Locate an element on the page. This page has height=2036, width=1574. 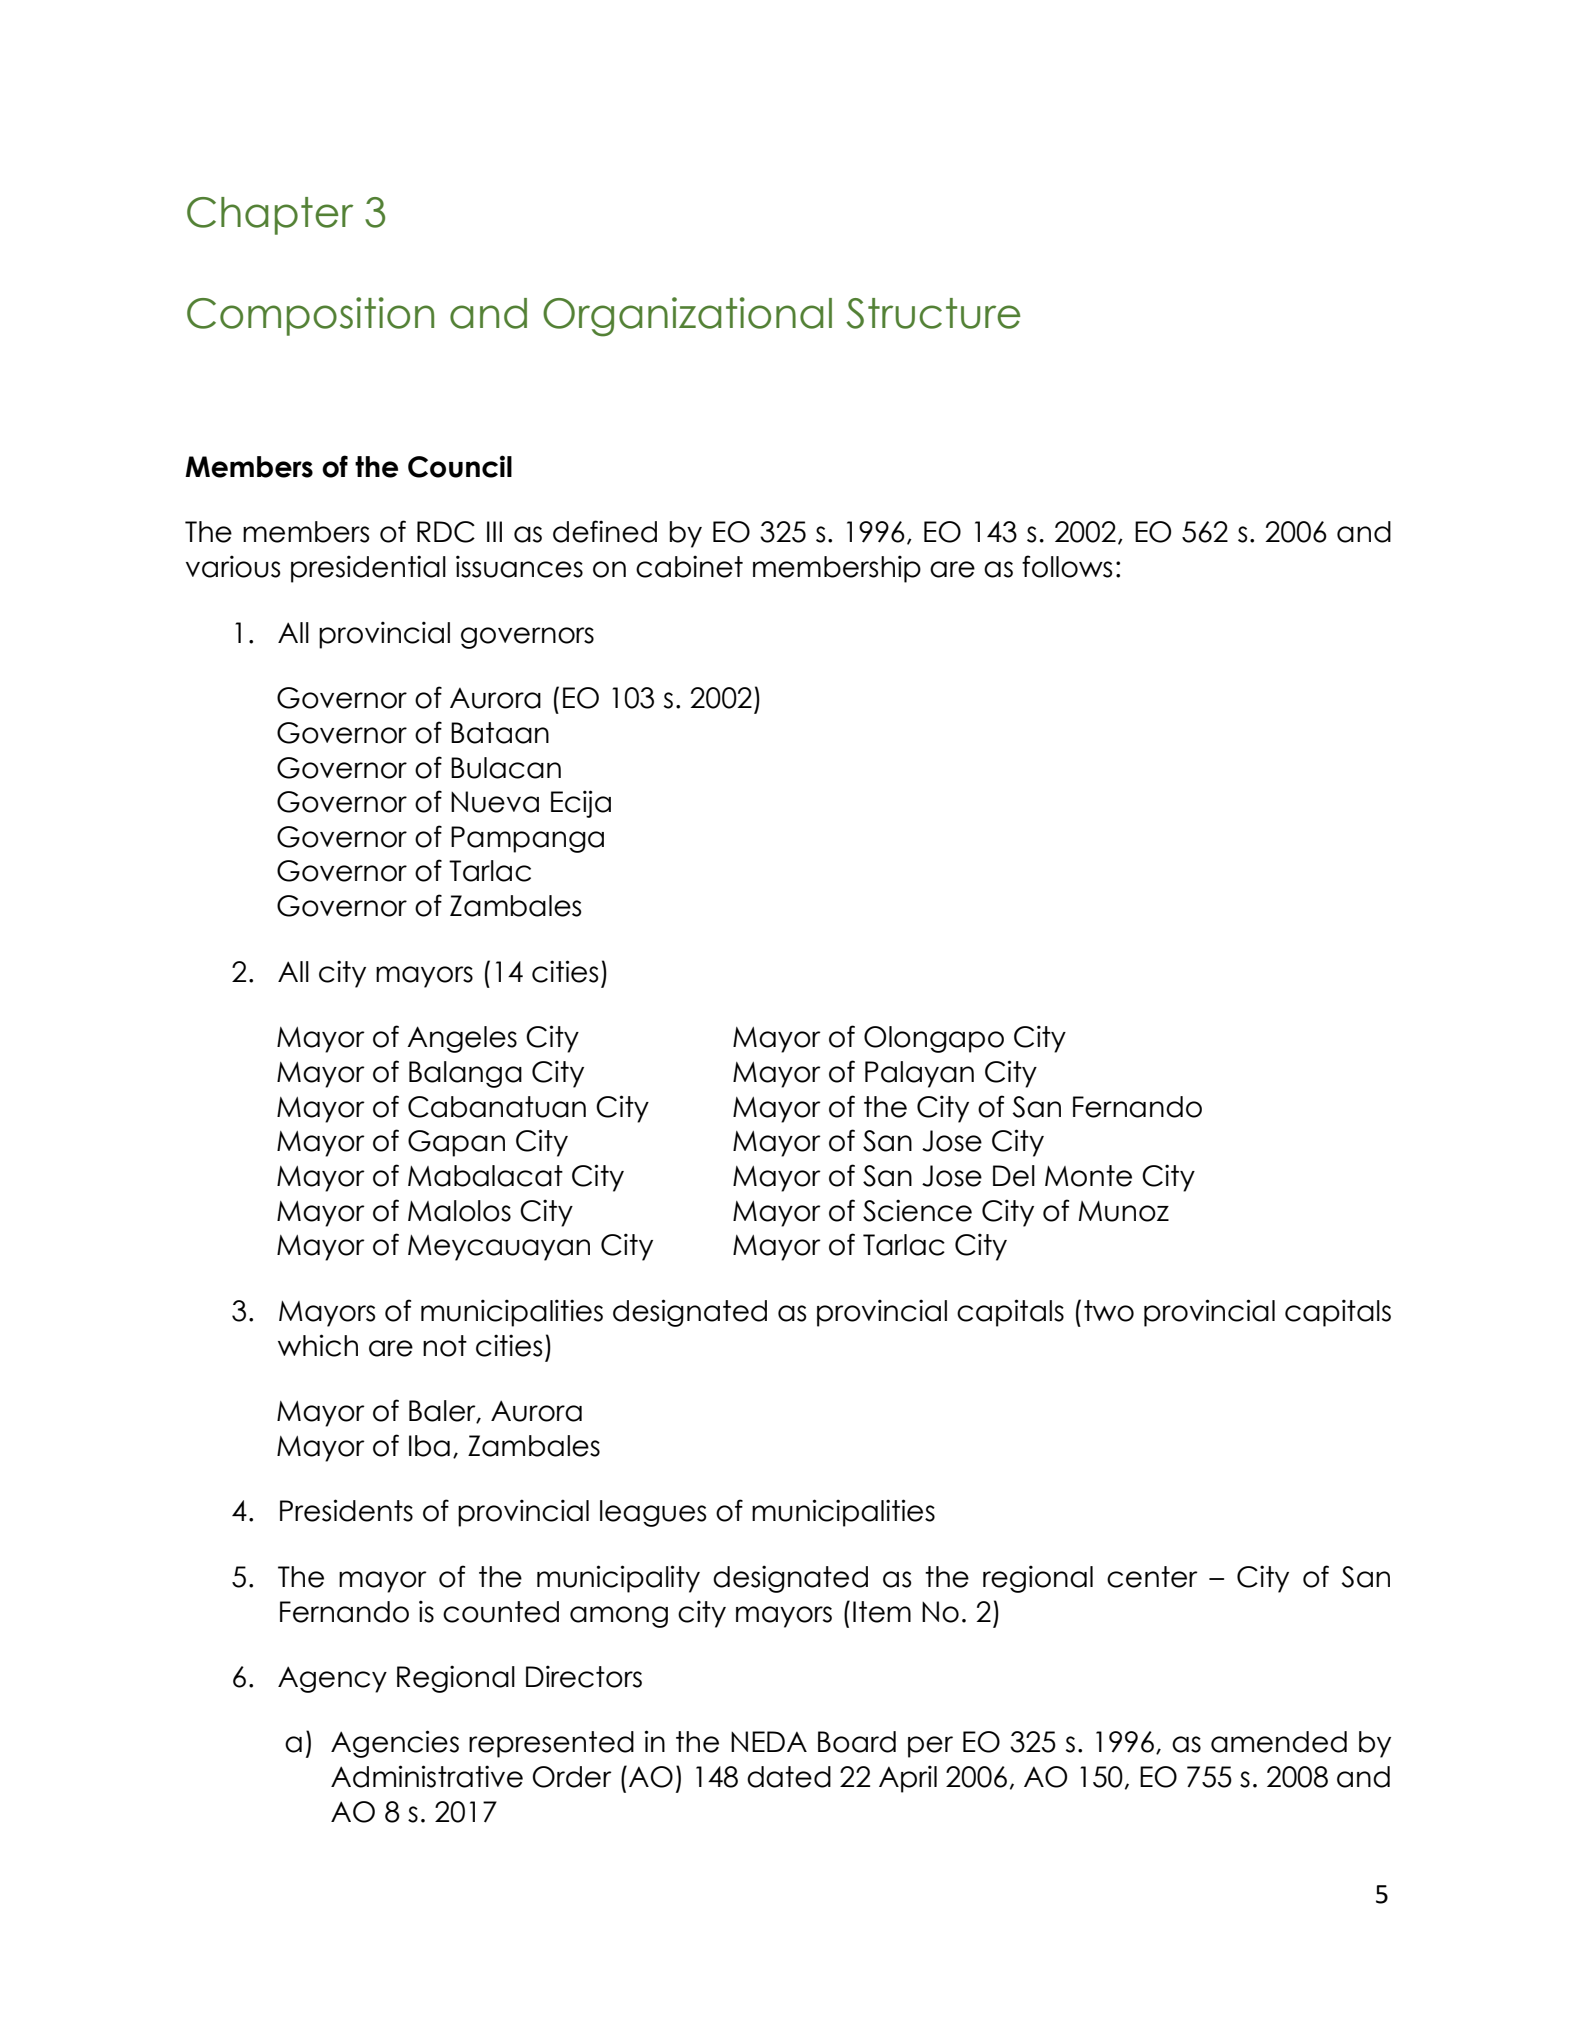
Munoz is located at coordinates (1124, 1211).
